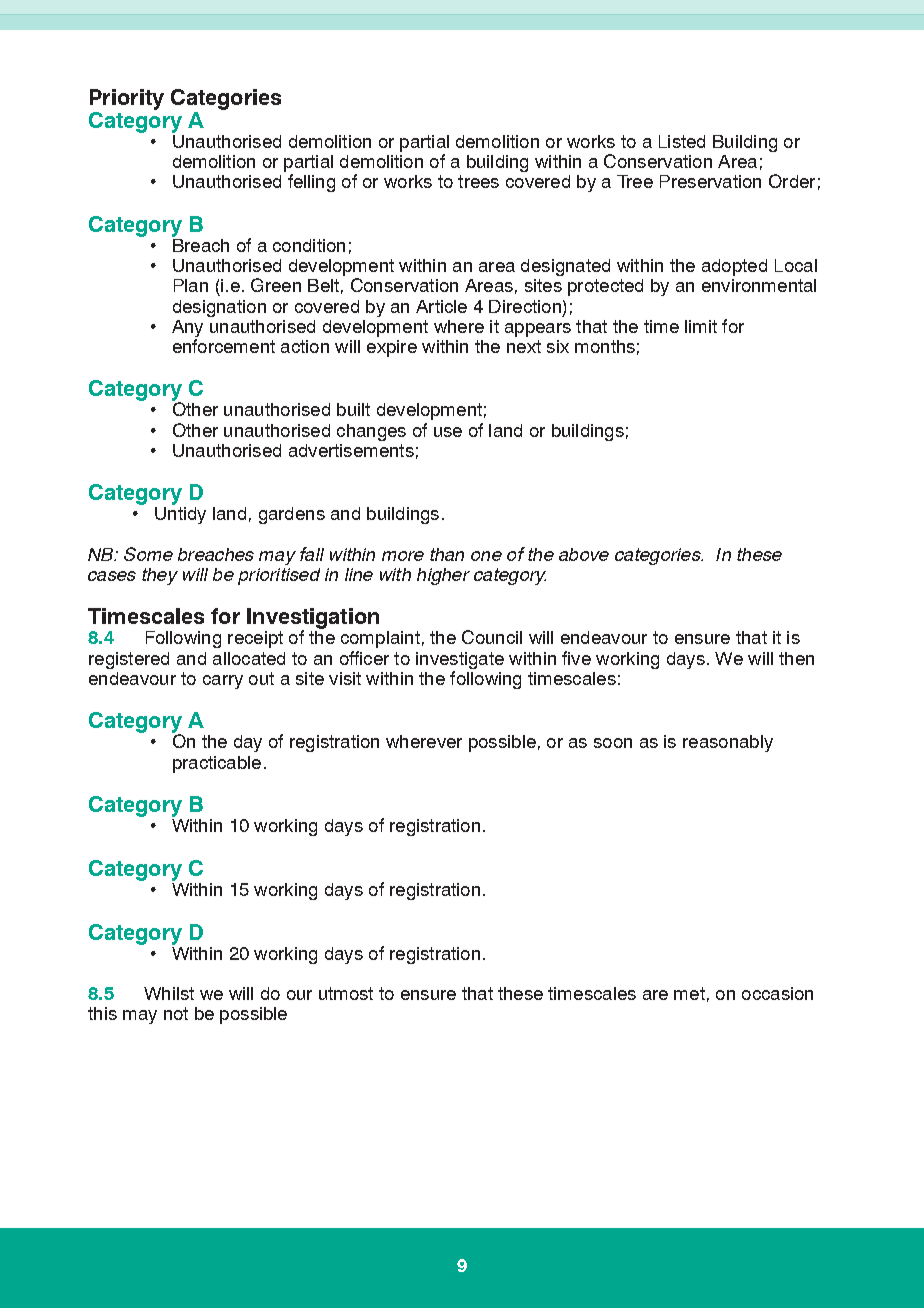  I want to click on Priority, so click(127, 99).
